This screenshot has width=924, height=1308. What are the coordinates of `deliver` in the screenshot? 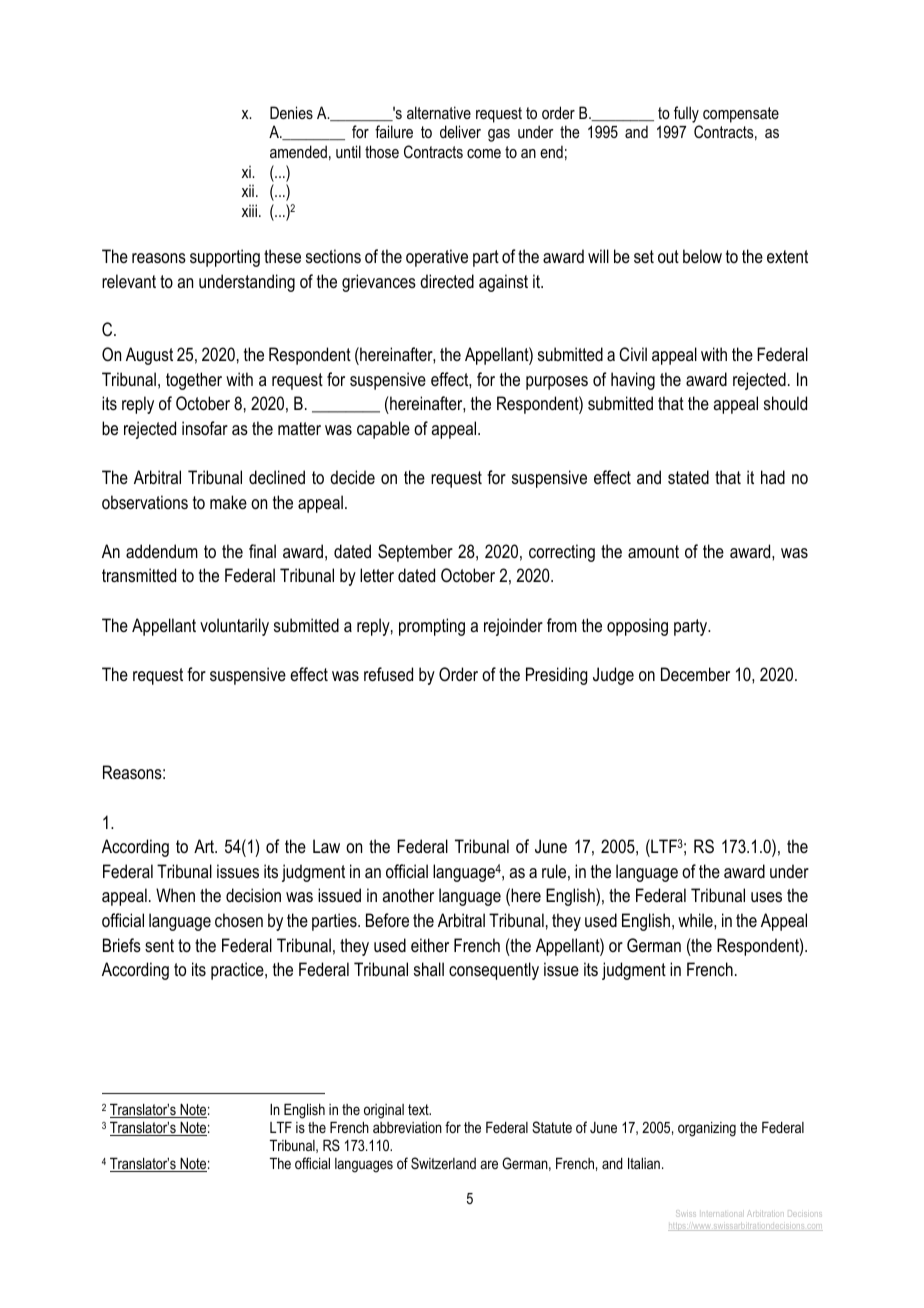 It's located at (460, 131).
